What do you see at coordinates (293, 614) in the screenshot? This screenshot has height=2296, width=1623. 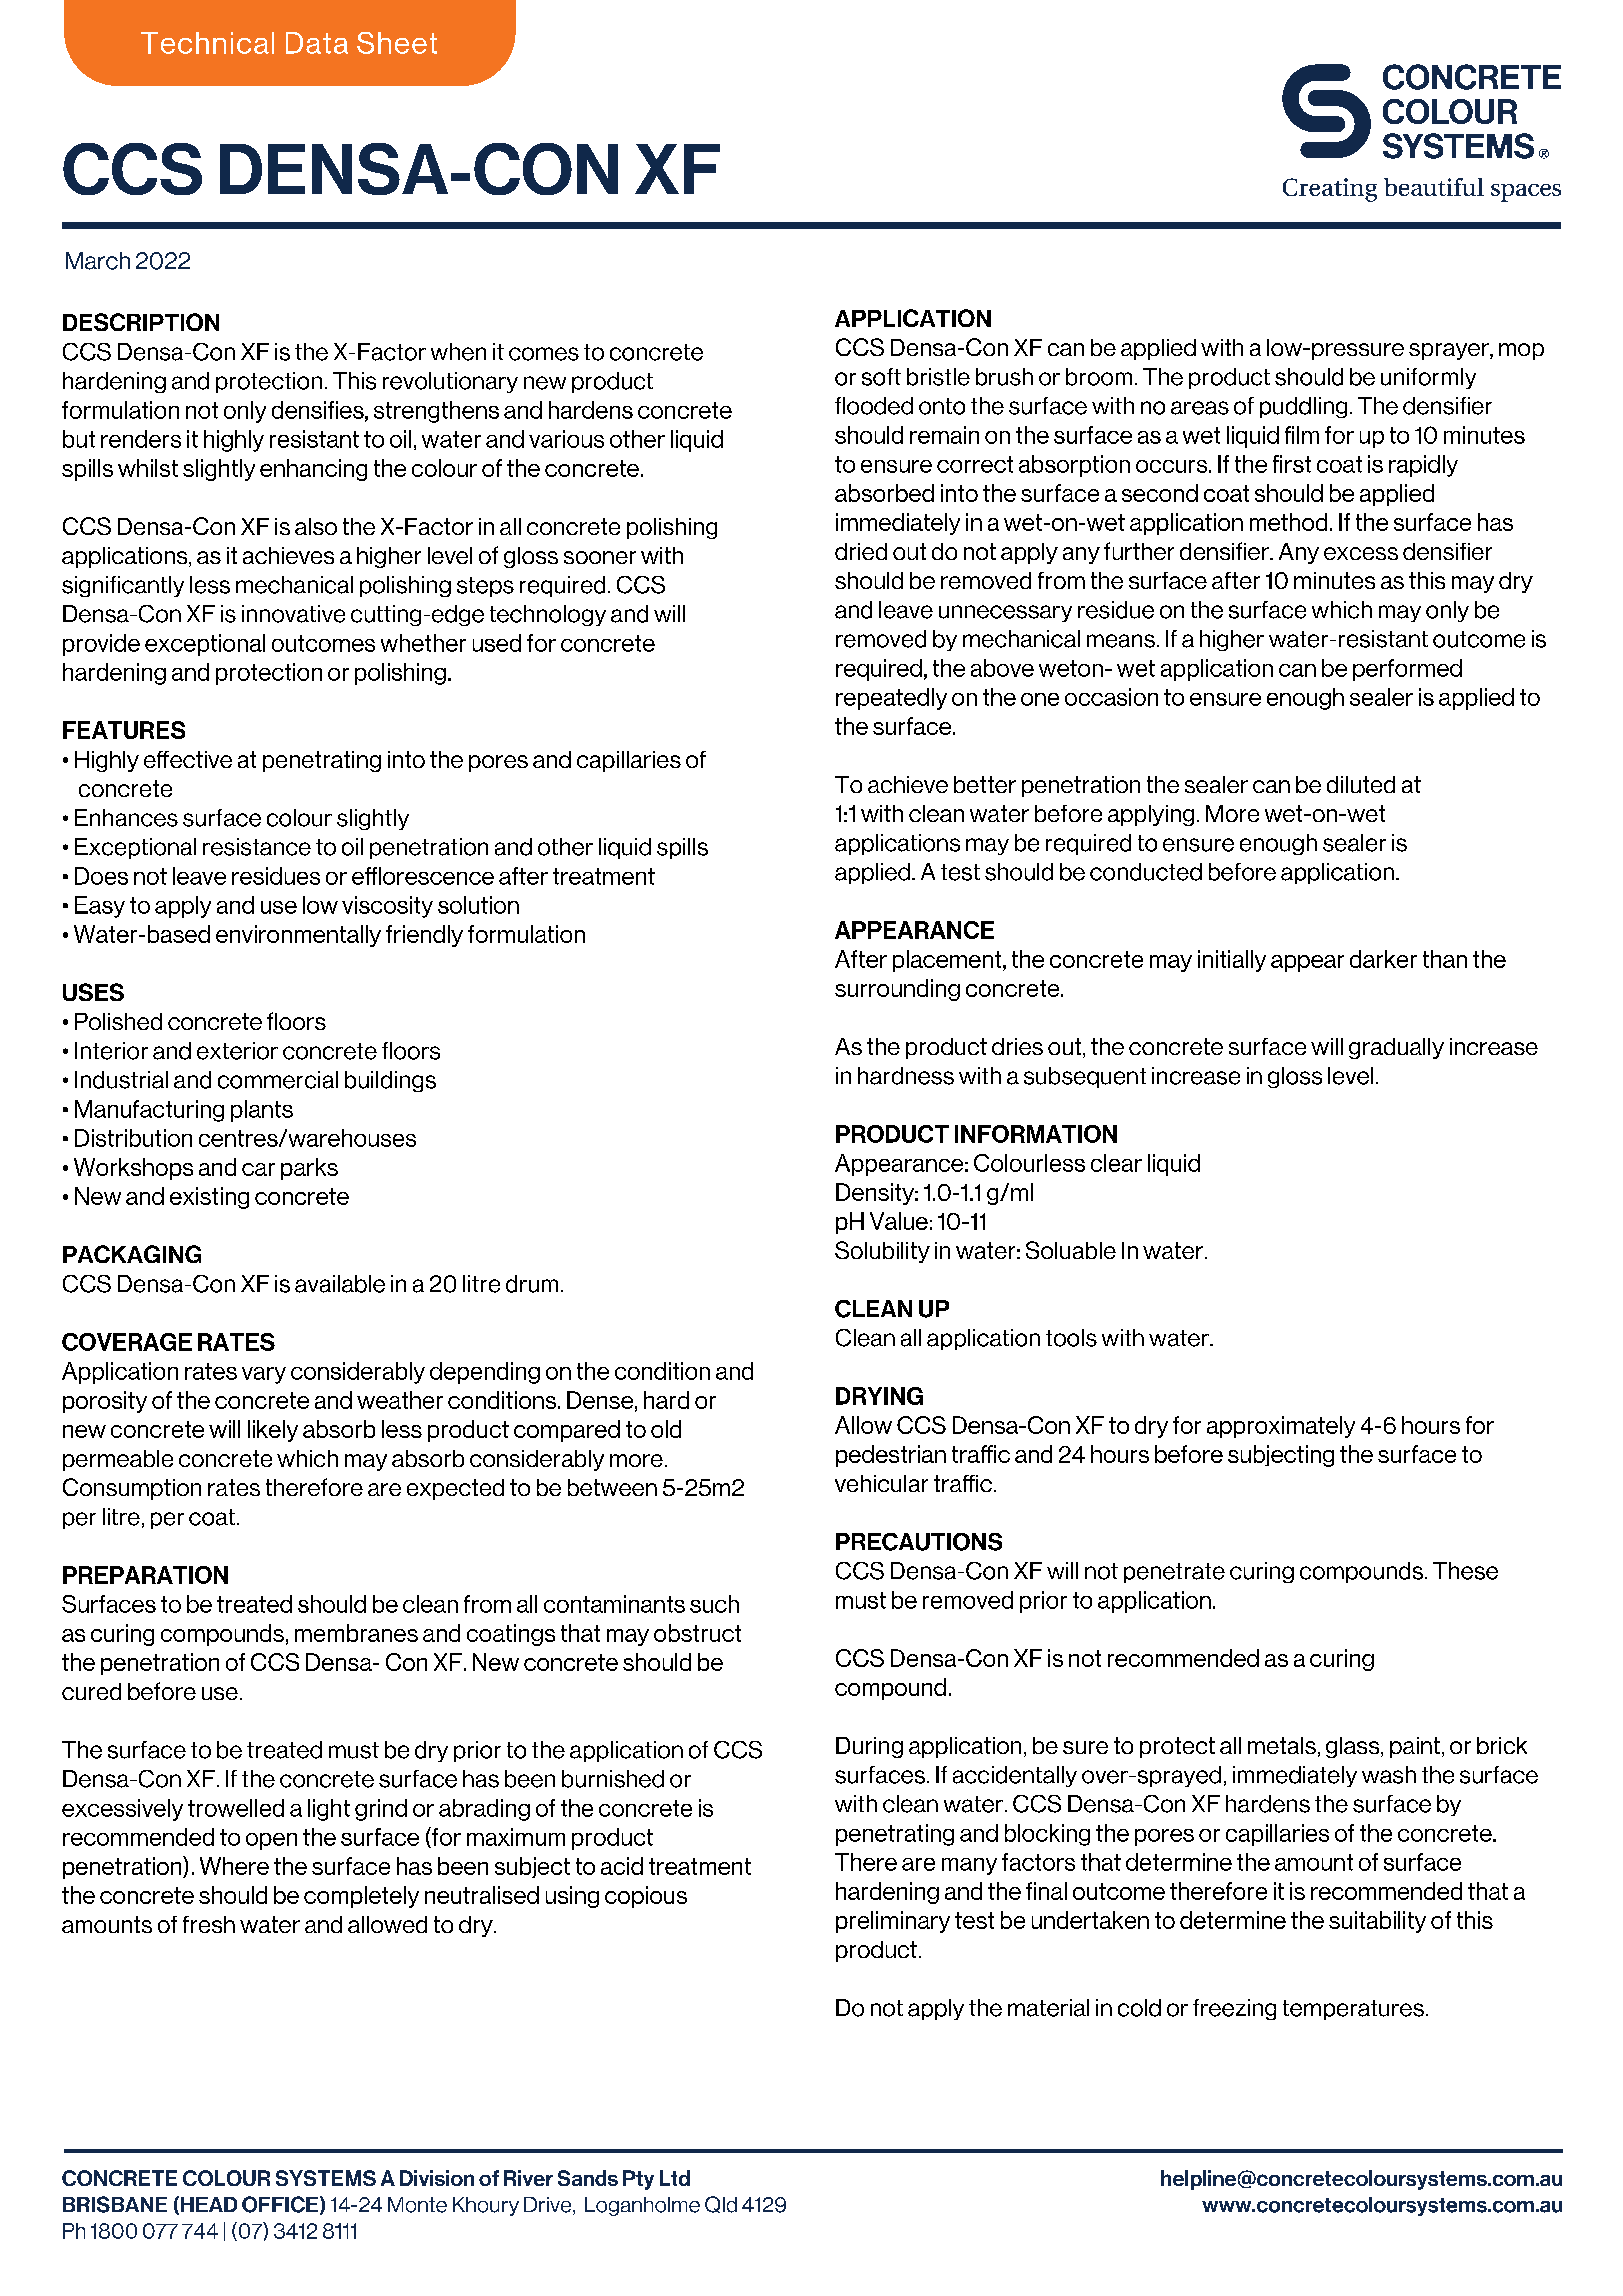 I see `innovative` at bounding box center [293, 614].
